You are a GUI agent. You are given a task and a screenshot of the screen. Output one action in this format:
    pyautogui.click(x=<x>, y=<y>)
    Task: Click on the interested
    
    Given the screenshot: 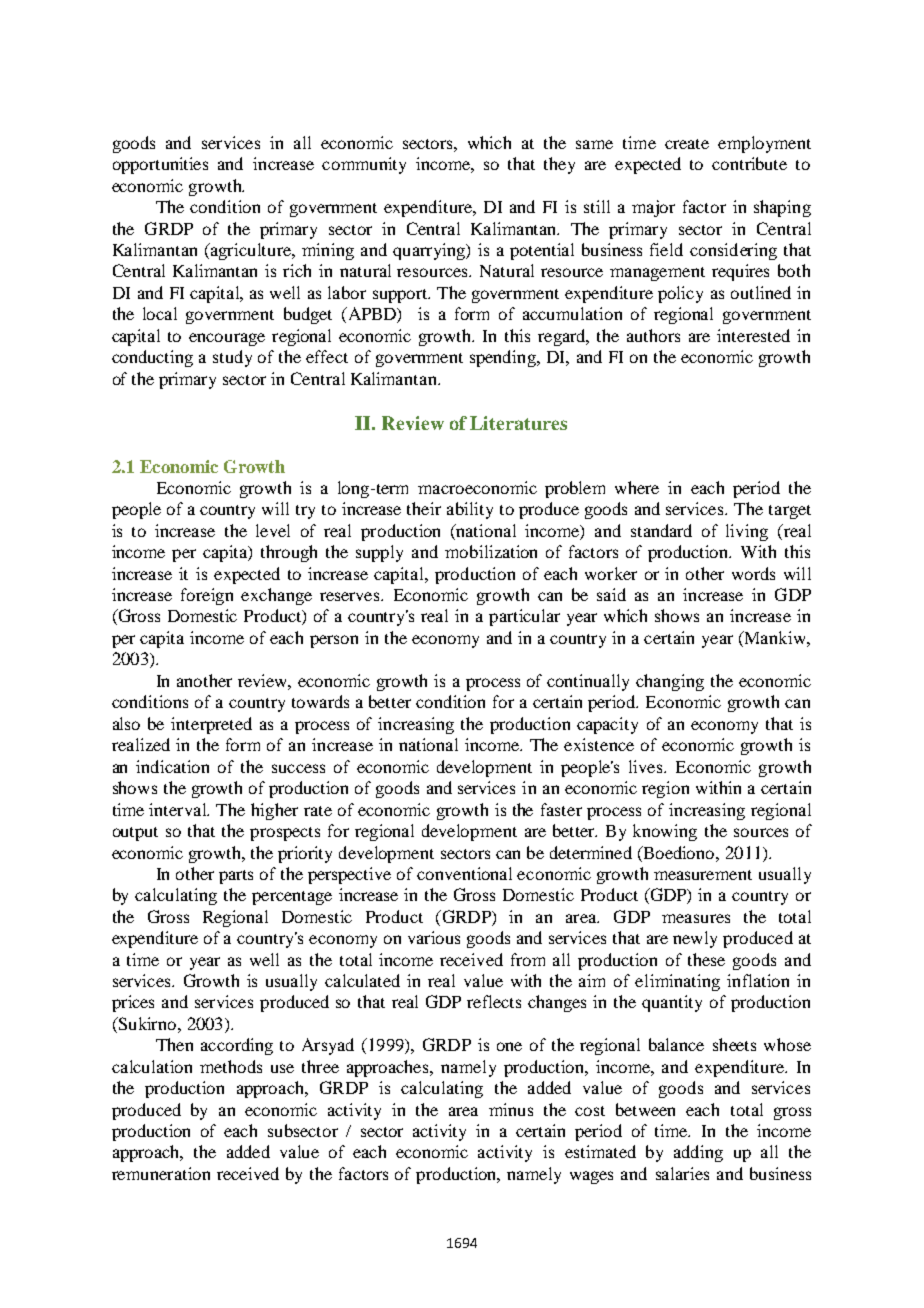 What is the action you would take?
    pyautogui.click(x=753, y=335)
